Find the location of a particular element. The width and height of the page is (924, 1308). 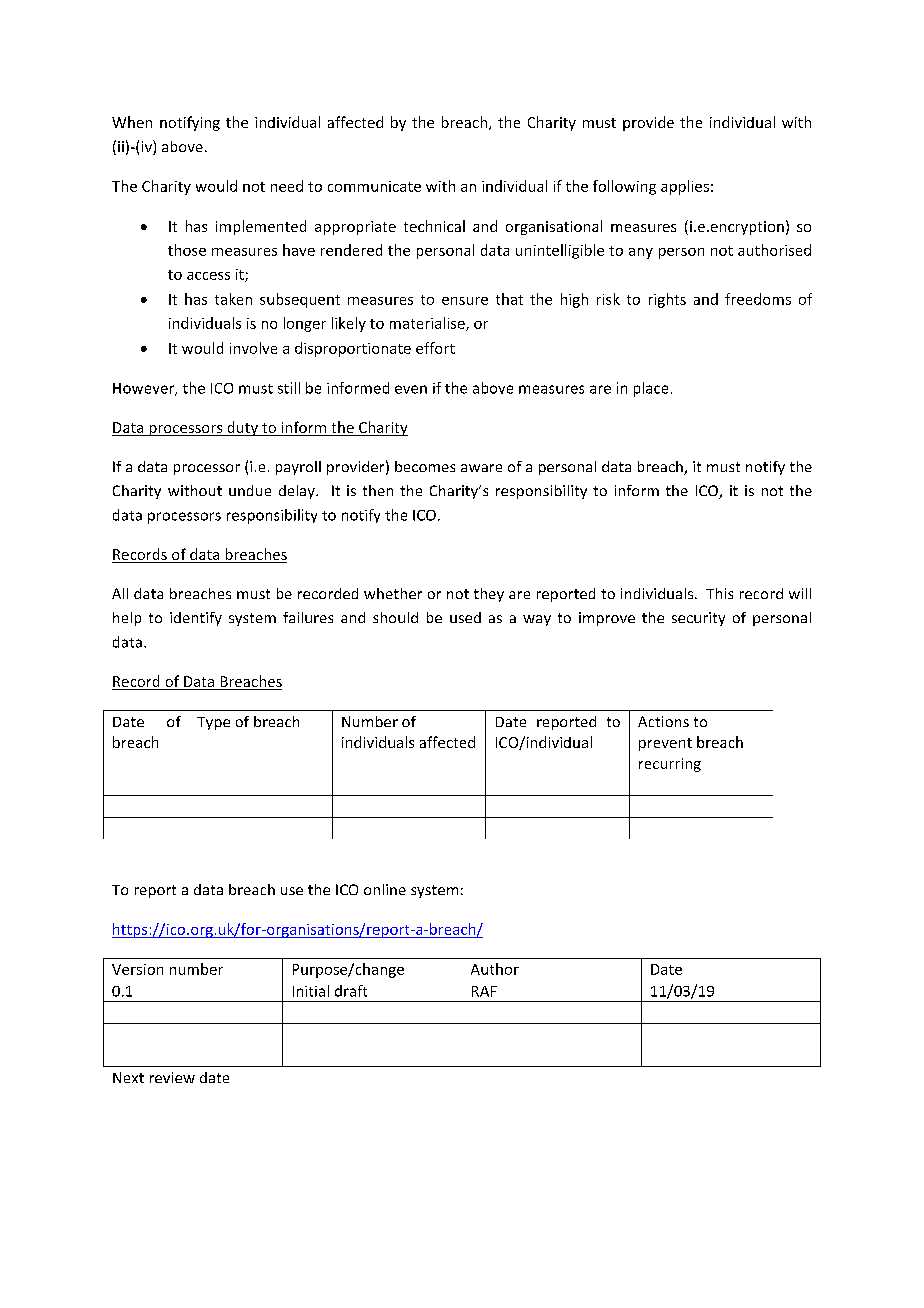

draft is located at coordinates (351, 991).
